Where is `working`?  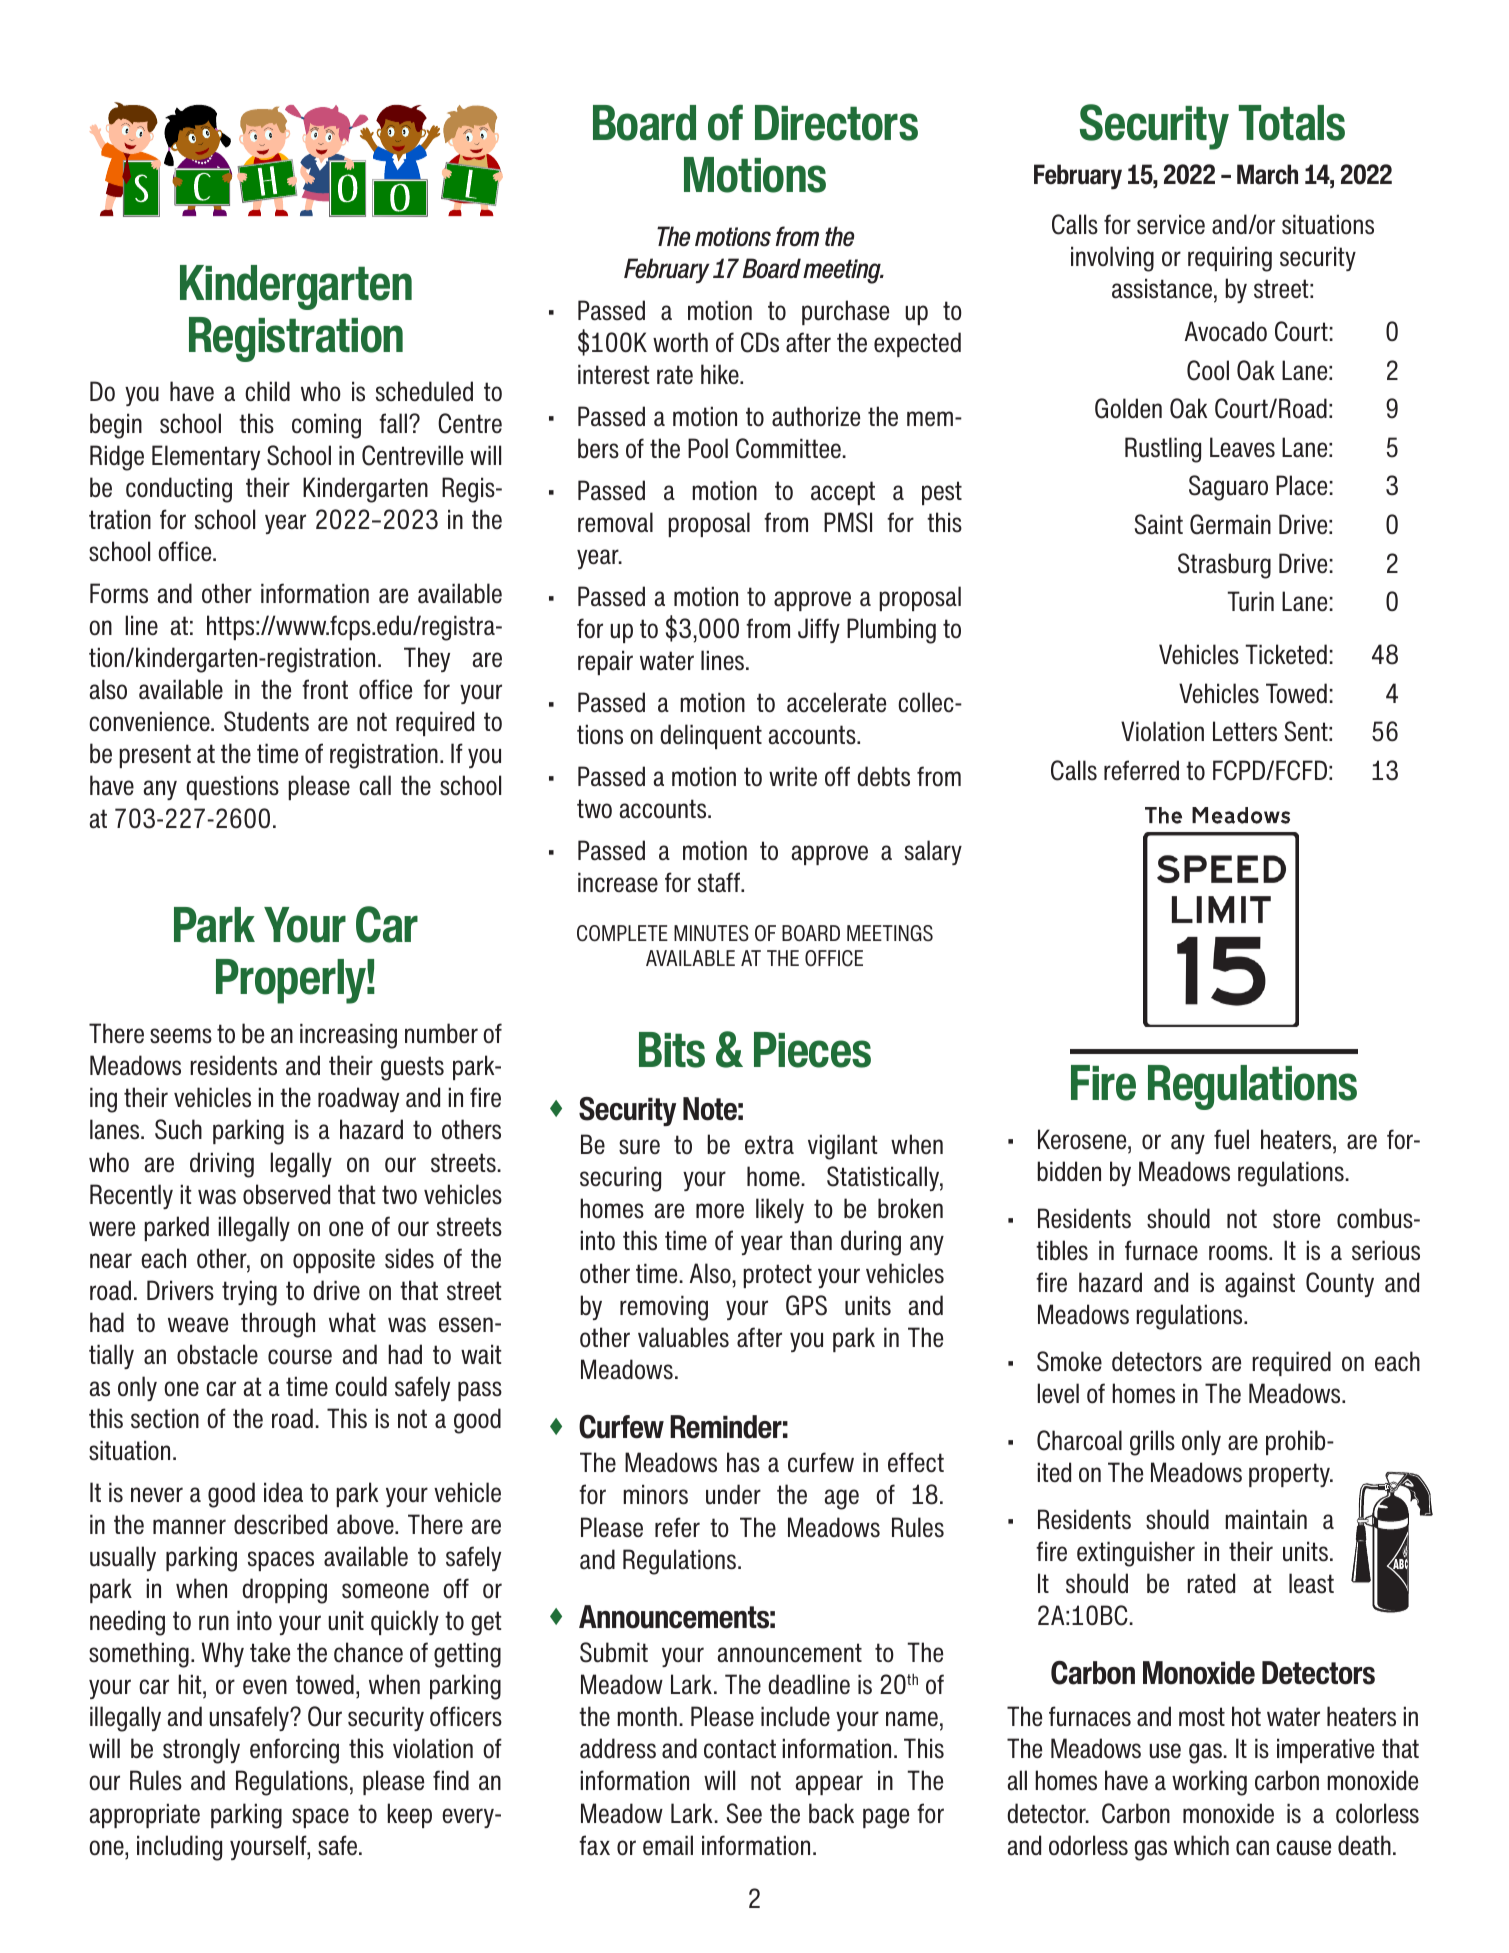 working is located at coordinates (1209, 1783).
